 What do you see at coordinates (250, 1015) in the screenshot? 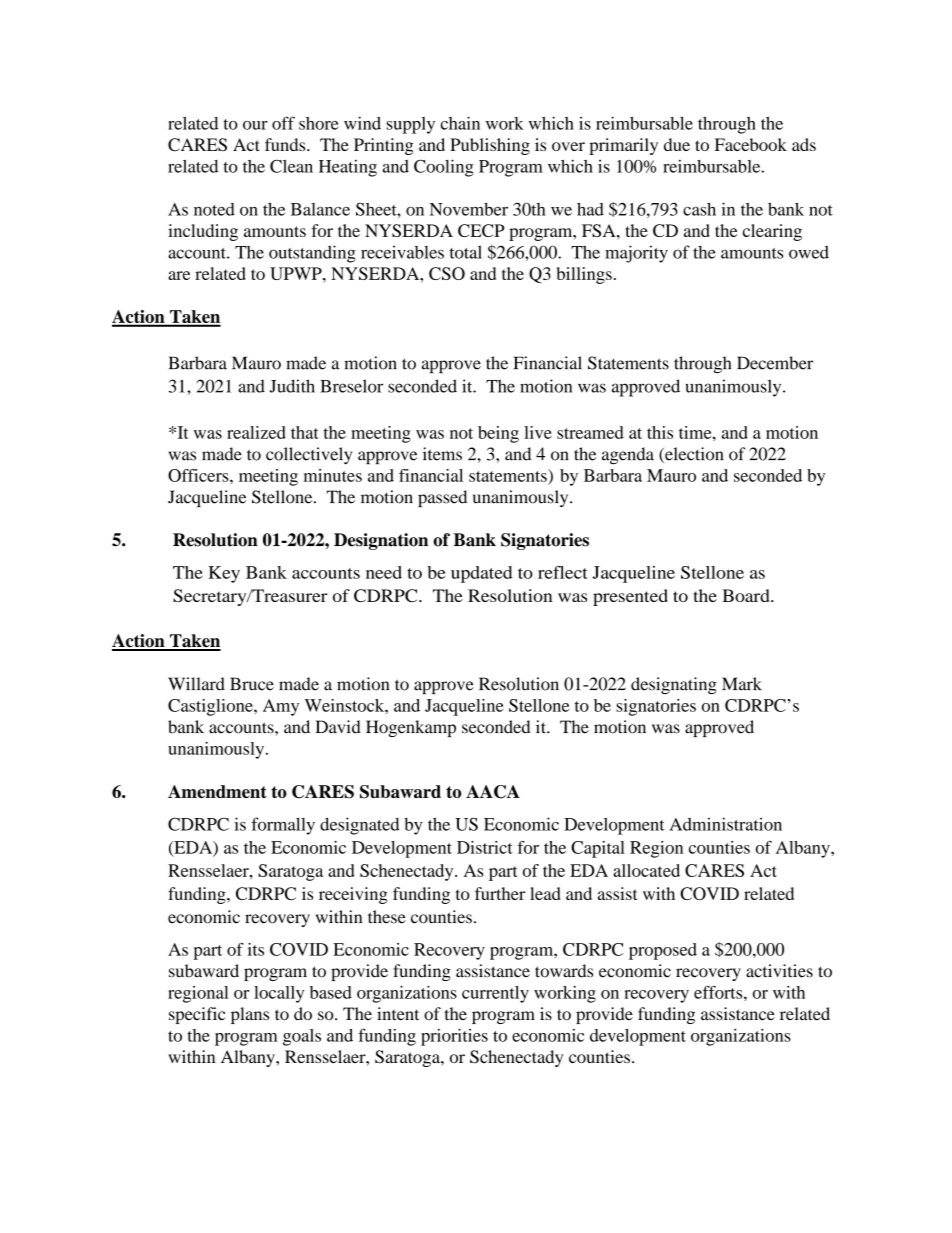
I see `plans` at bounding box center [250, 1015].
